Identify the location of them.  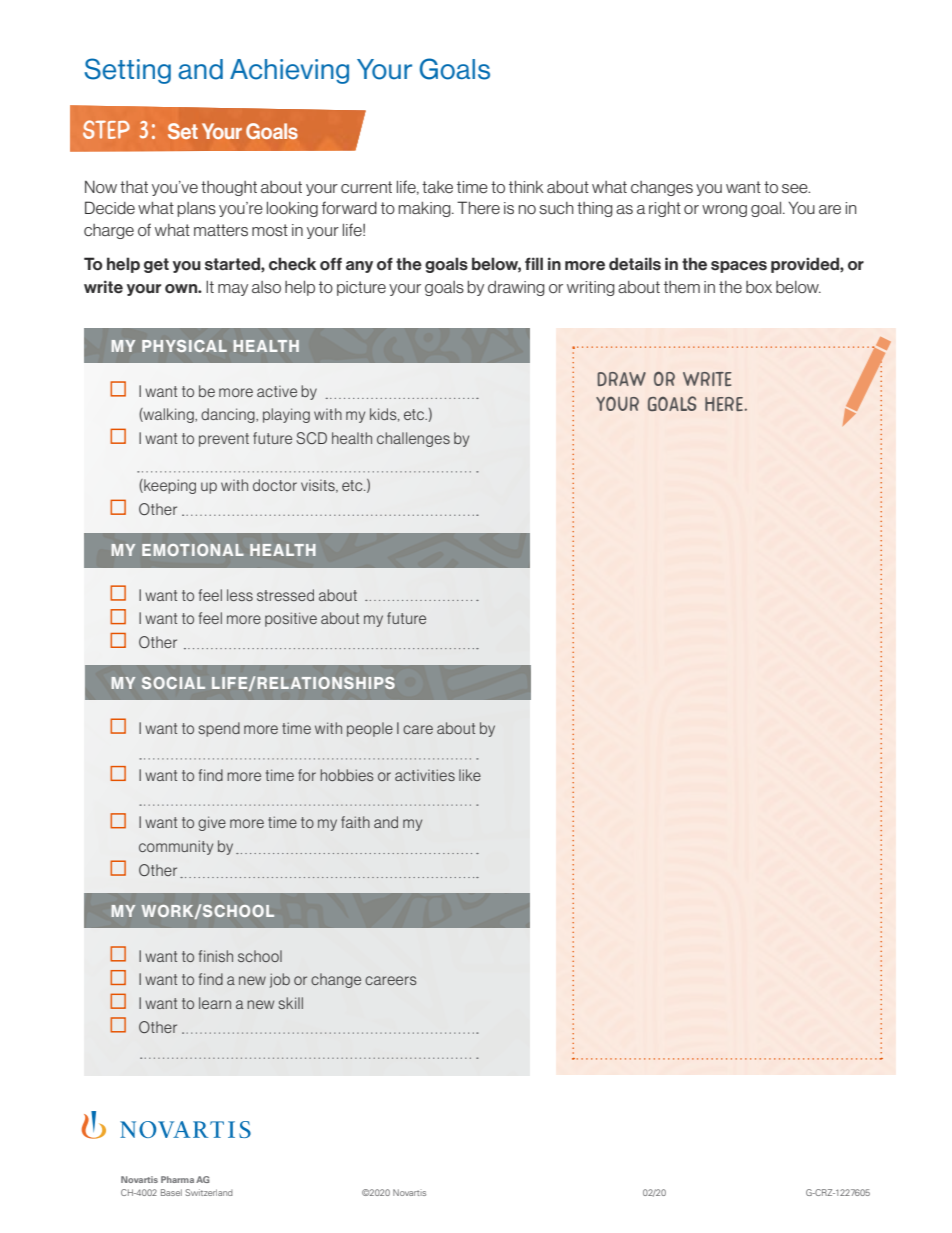
(682, 287).
